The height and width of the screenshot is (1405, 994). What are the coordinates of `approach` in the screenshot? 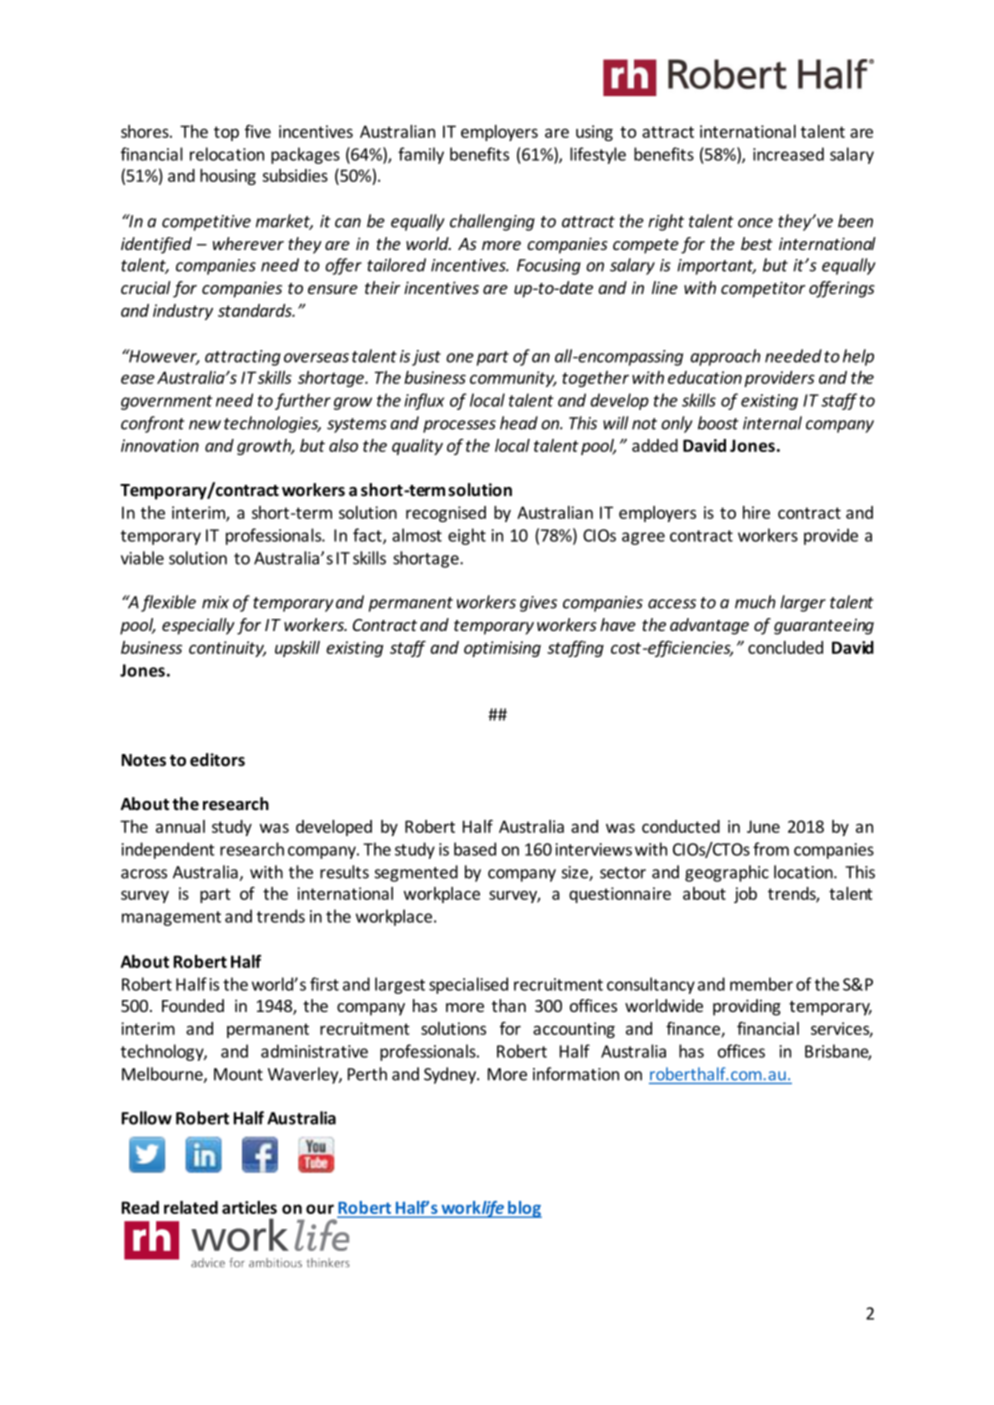 It's located at (725, 357).
